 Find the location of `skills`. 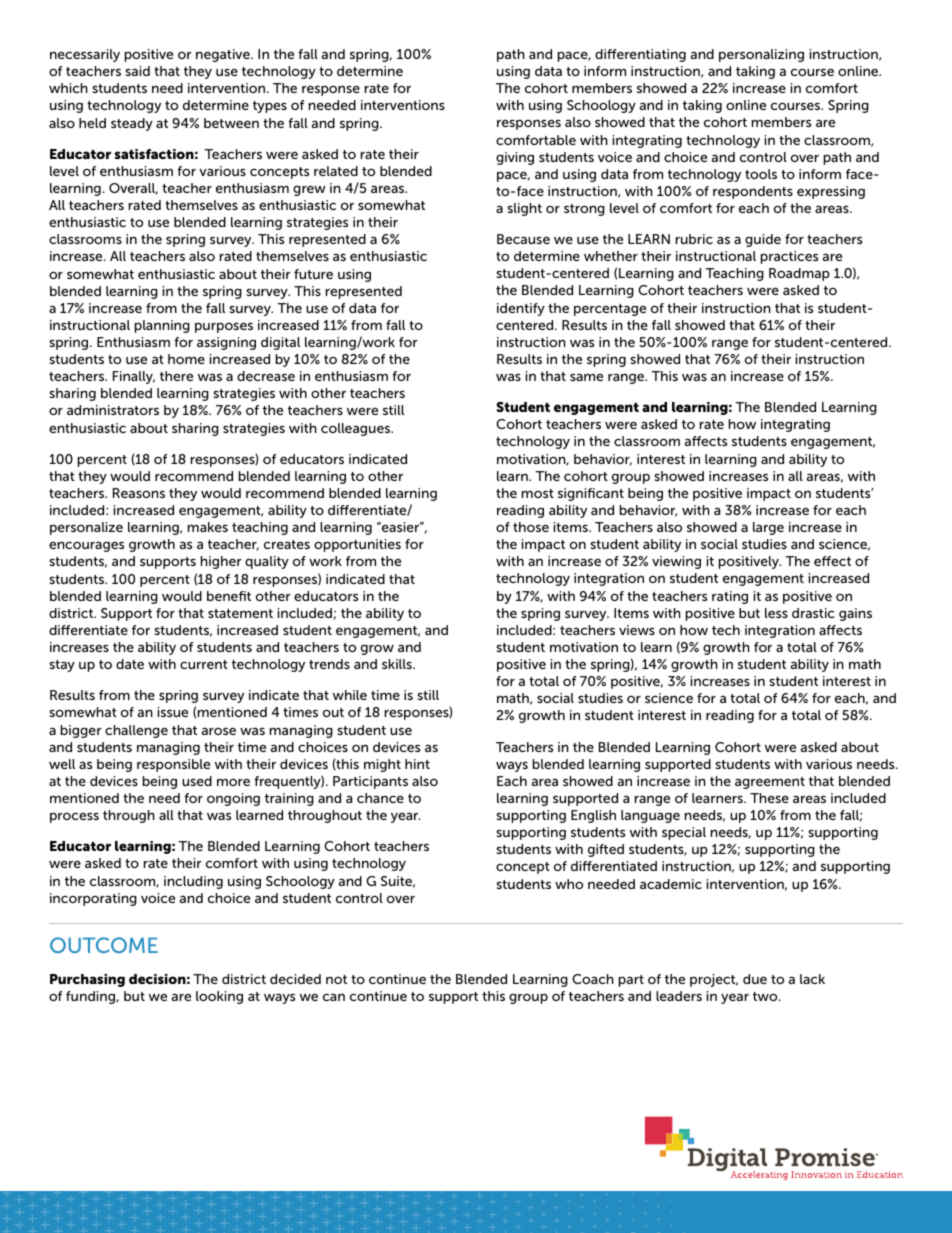

skills is located at coordinates (398, 664).
